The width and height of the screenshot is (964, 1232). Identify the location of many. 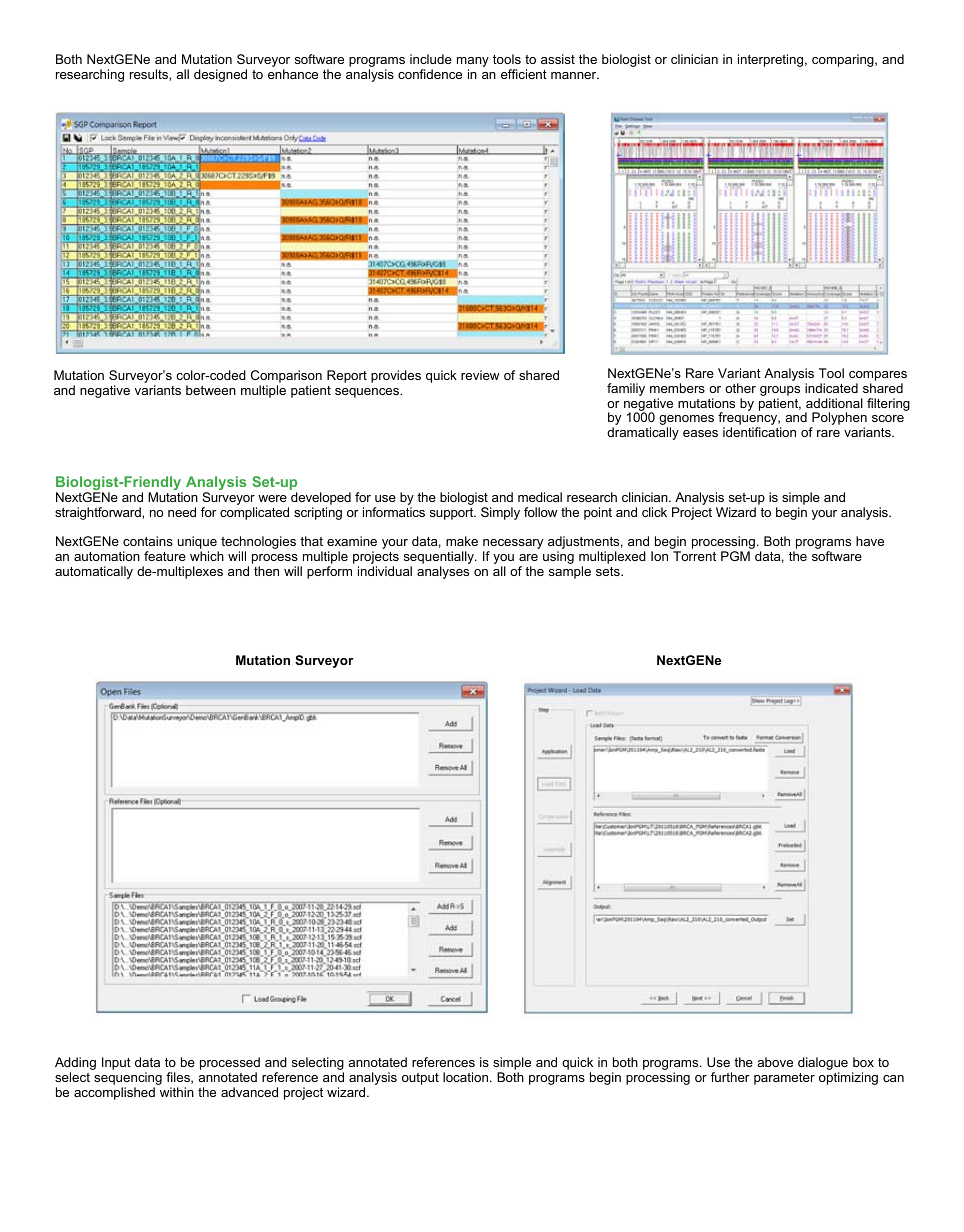
(473, 63).
